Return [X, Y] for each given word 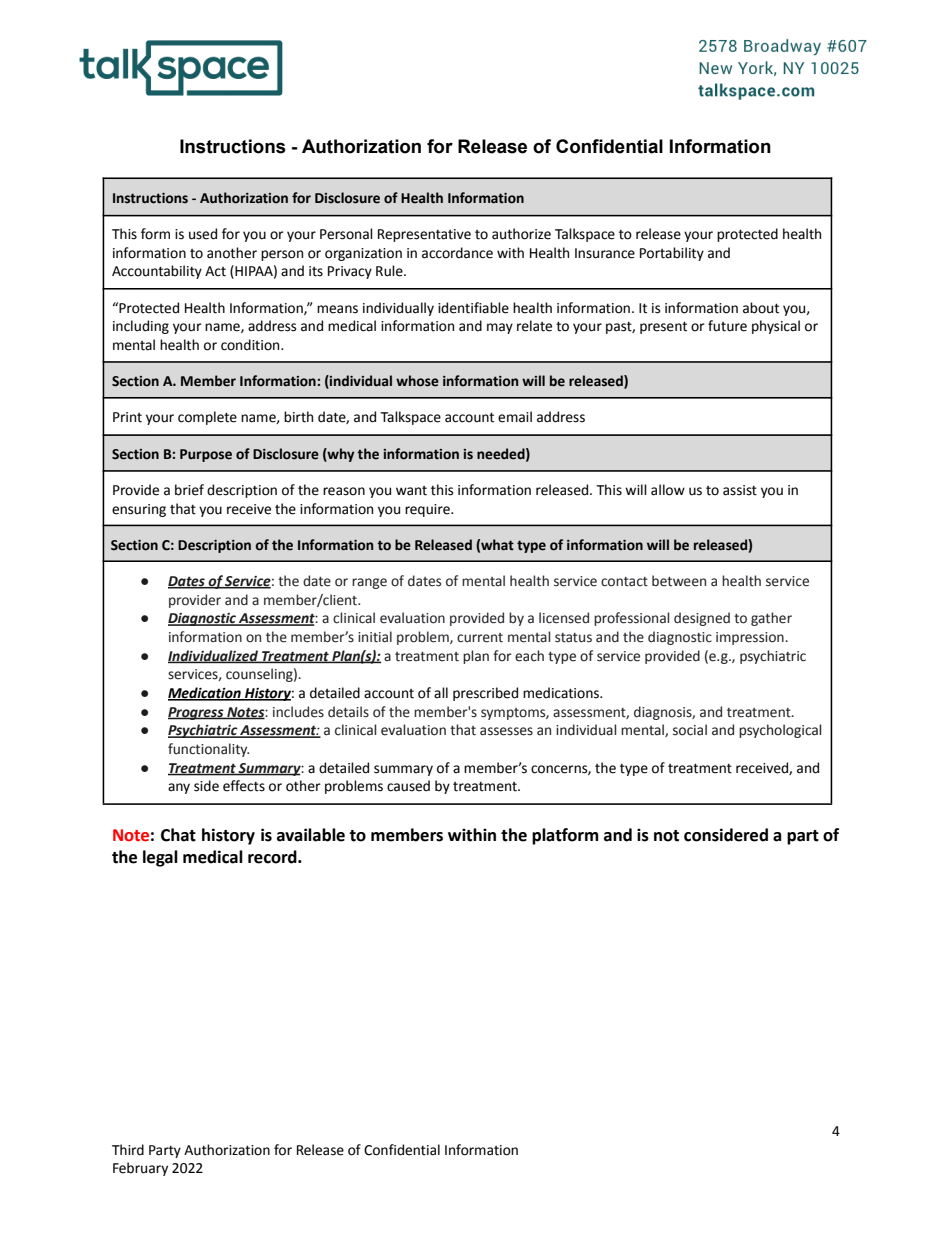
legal [160, 858]
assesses [506, 731]
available [311, 835]
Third [128, 1150]
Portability [672, 254]
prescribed [485, 694]
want [411, 491]
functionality [208, 750]
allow [668, 490]
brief [189, 490]
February [140, 1169]
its [316, 271]
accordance [457, 253]
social [690, 730]
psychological [780, 731]
